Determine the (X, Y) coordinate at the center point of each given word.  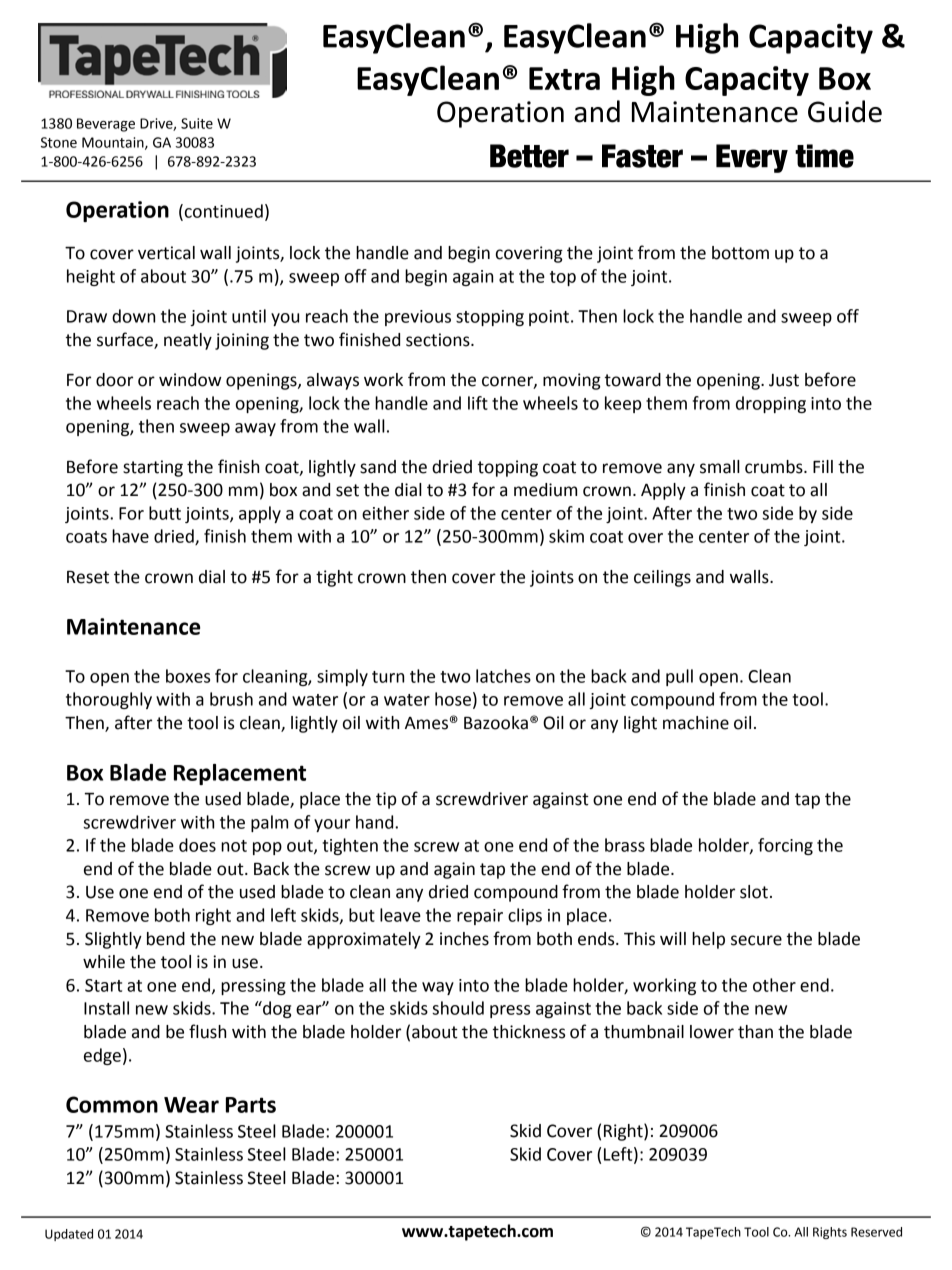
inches (464, 939)
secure (756, 940)
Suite (197, 123)
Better (529, 156)
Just (784, 380)
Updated (69, 1235)
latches (503, 676)
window (190, 380)
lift (478, 403)
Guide (845, 111)
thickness (529, 1032)
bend (166, 939)
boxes (188, 676)
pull (679, 677)
